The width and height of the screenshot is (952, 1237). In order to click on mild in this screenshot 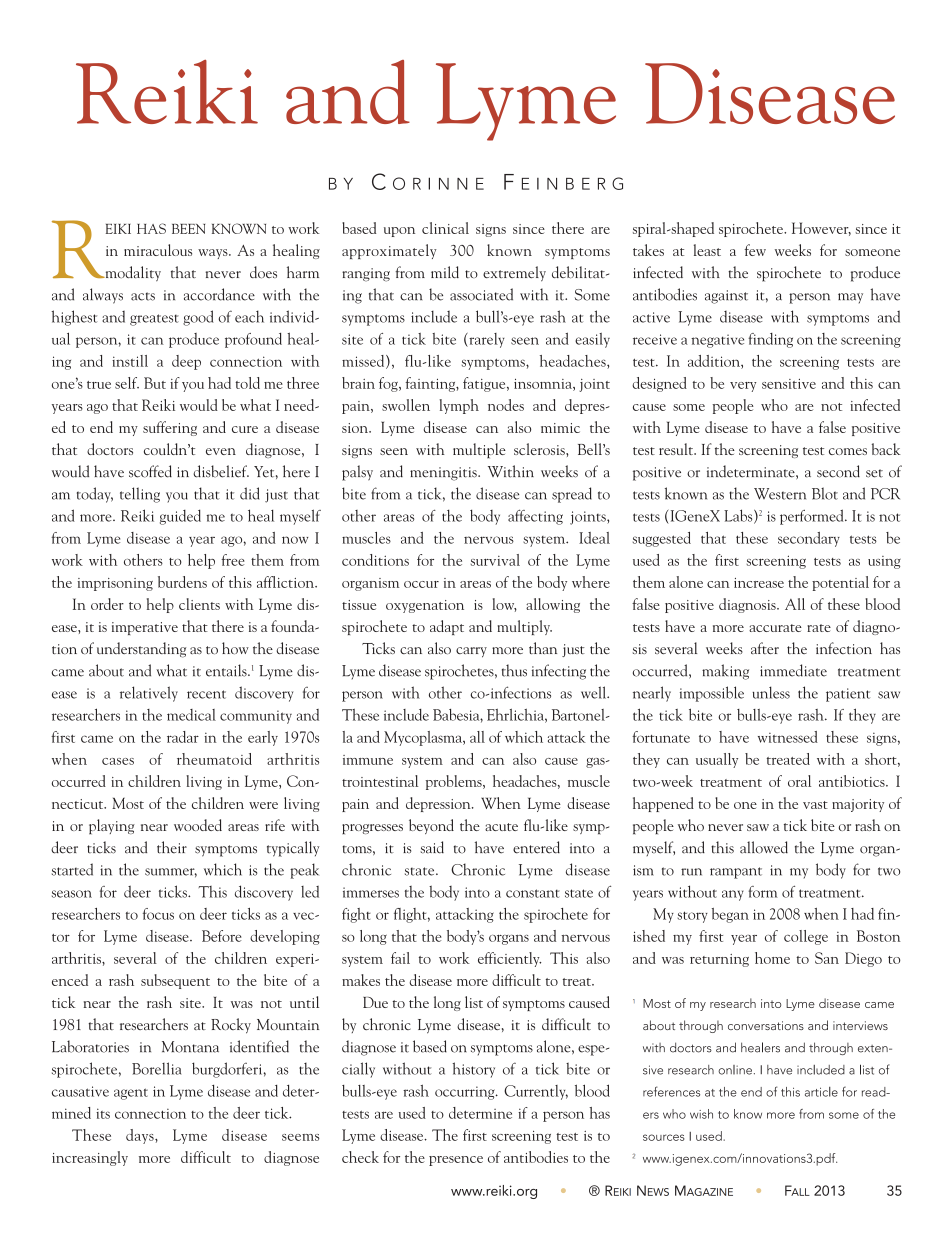, I will do `click(445, 272)`.
